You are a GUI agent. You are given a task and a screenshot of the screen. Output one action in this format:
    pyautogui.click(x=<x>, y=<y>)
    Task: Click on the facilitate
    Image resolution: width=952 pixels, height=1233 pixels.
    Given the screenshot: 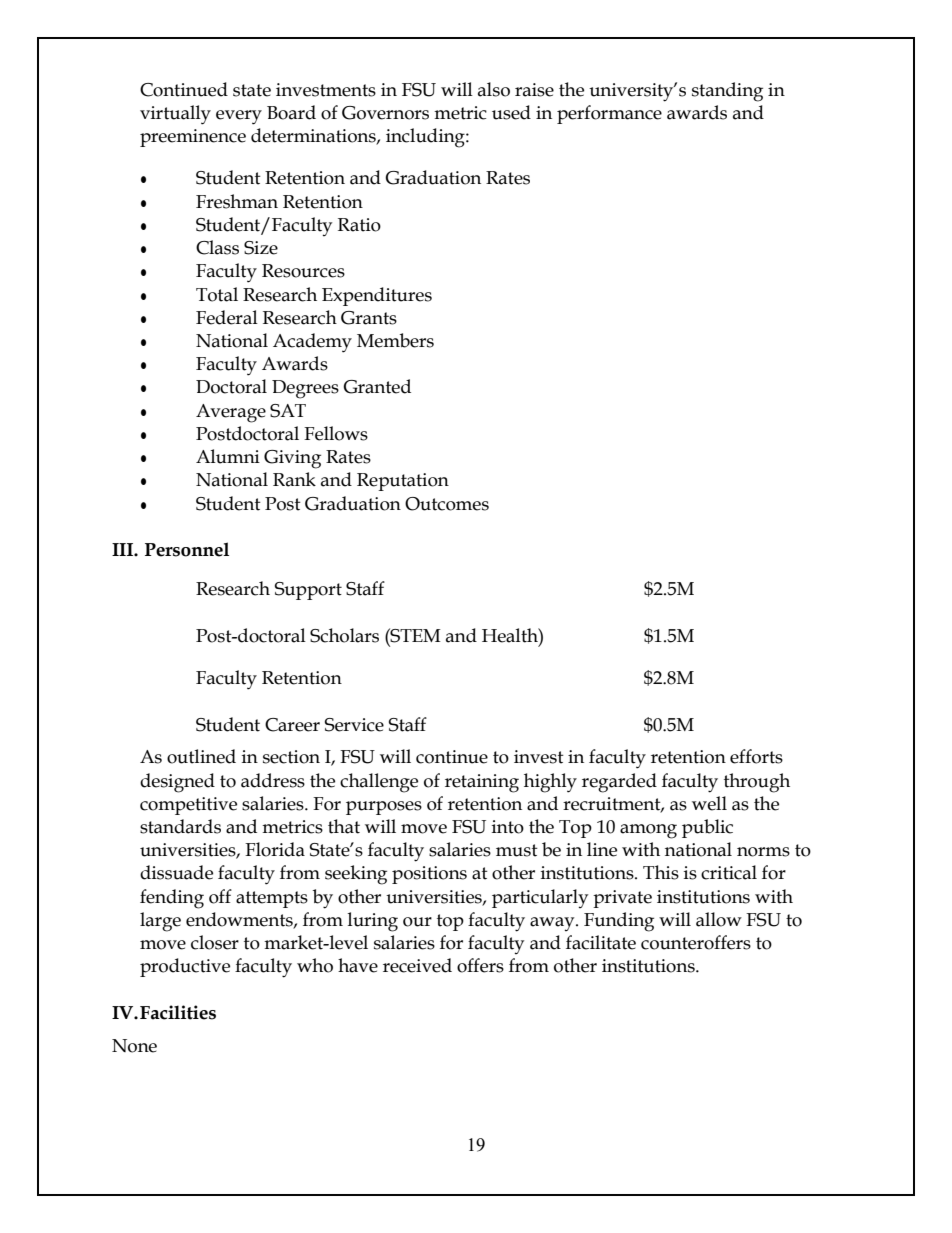 What is the action you would take?
    pyautogui.click(x=601, y=942)
